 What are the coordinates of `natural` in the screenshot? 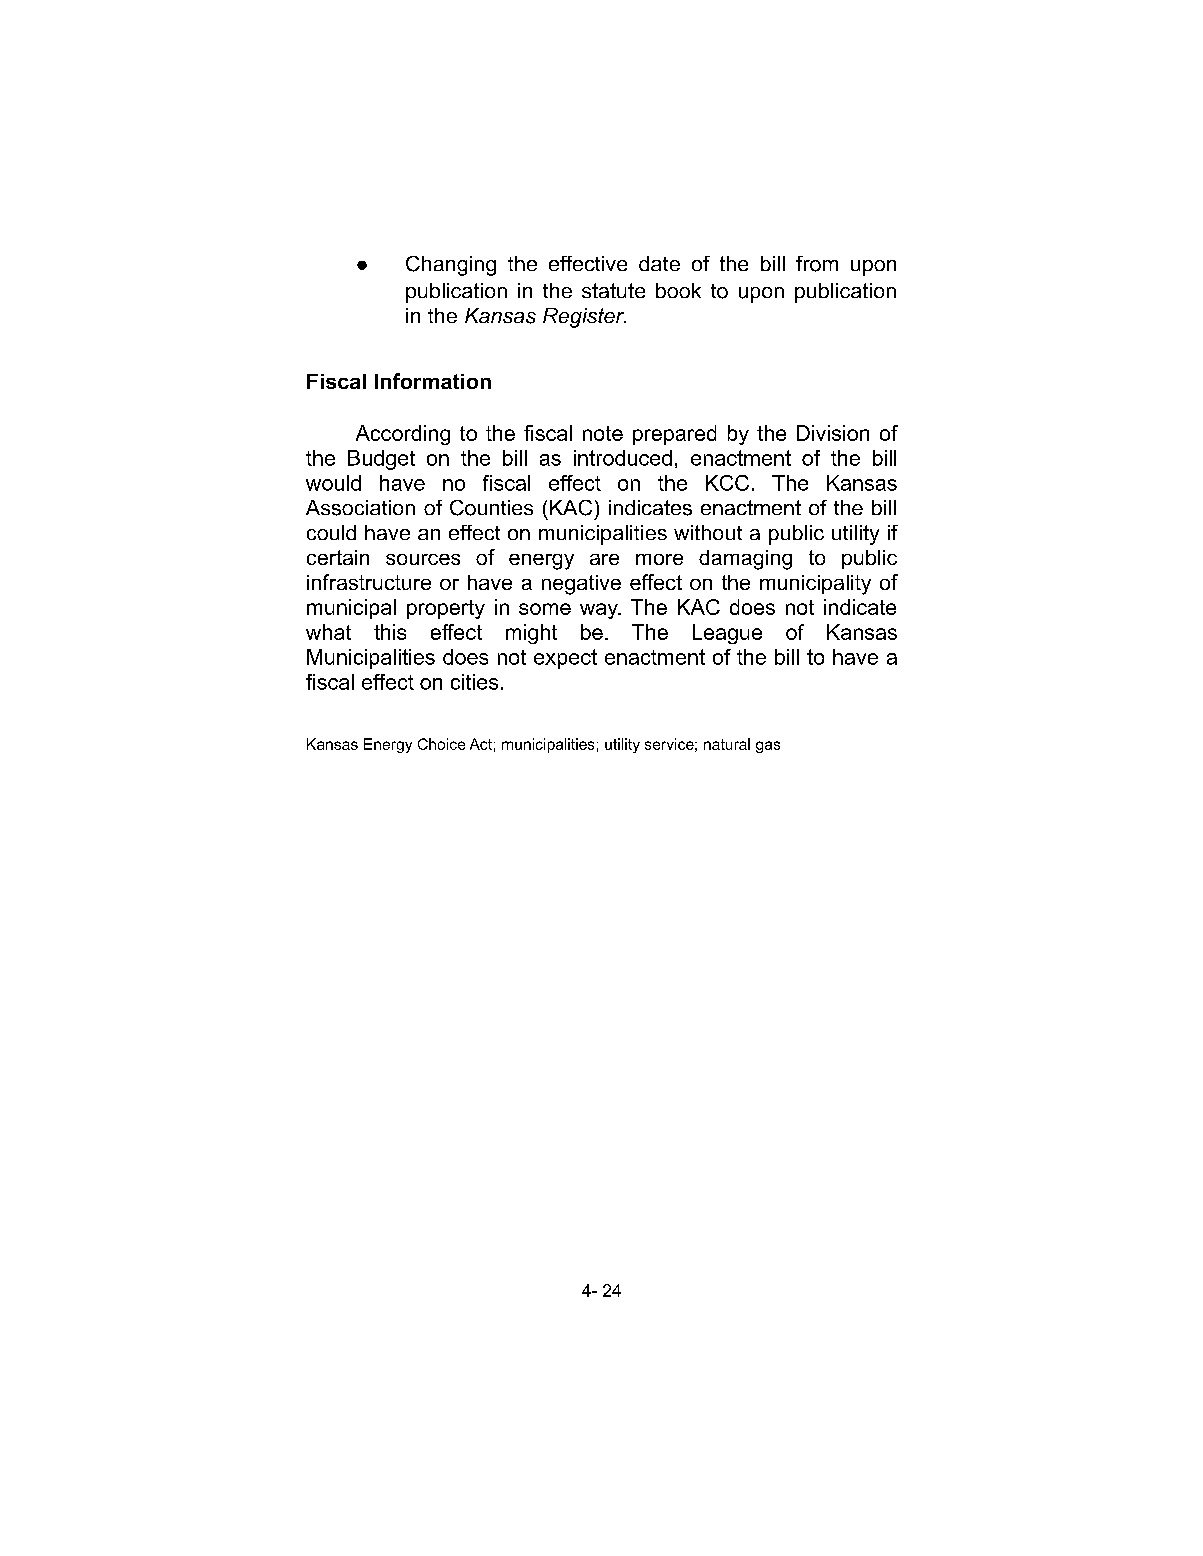 It's located at (727, 744).
